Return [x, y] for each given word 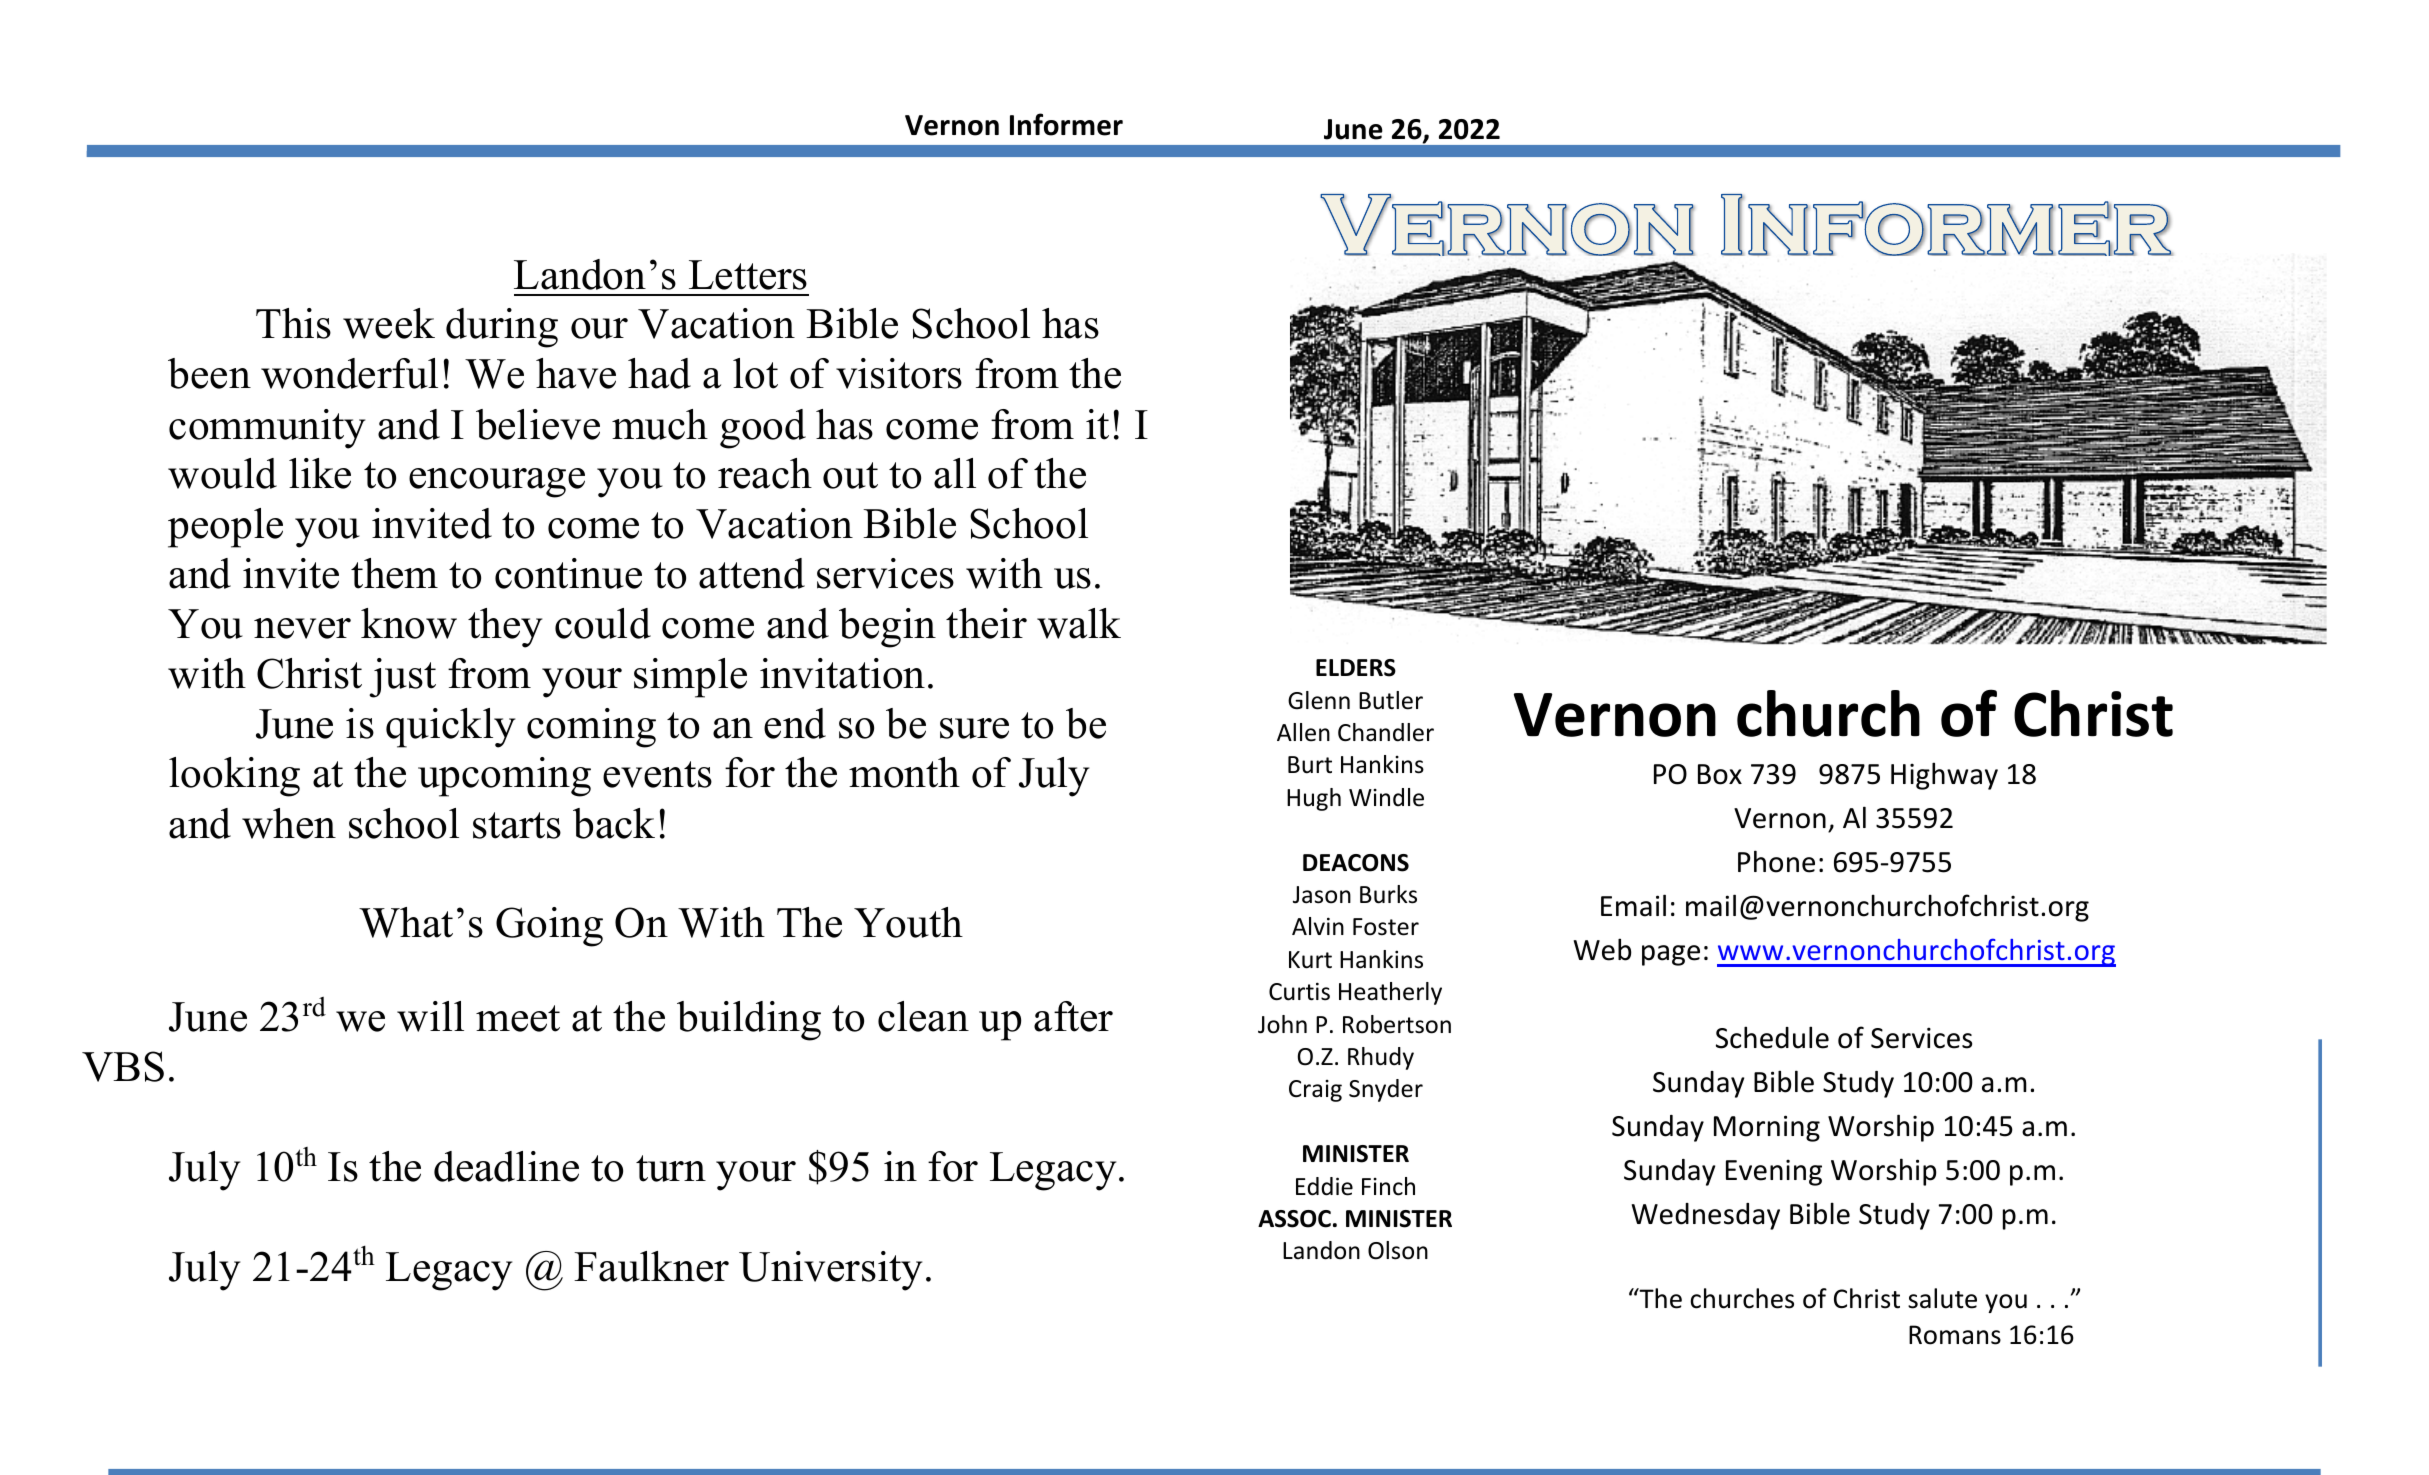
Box [1720, 774]
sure [974, 728]
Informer [1066, 124]
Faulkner [651, 1266]
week [389, 323]
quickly [450, 728]
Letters [748, 275]
